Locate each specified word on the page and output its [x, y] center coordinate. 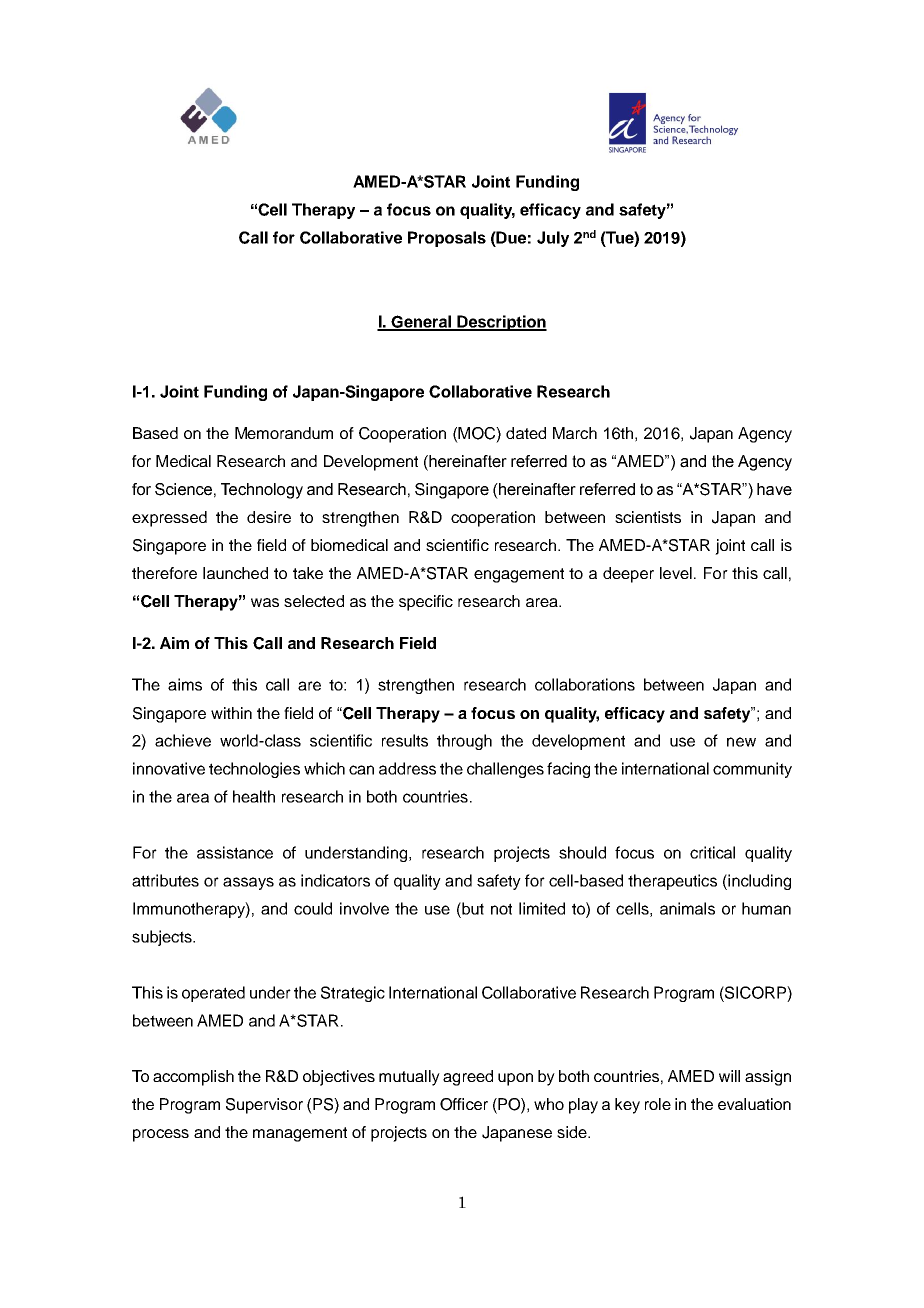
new [741, 742]
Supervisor [264, 1106]
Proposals [447, 239]
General [421, 322]
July [553, 239]
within [231, 713]
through [464, 742]
